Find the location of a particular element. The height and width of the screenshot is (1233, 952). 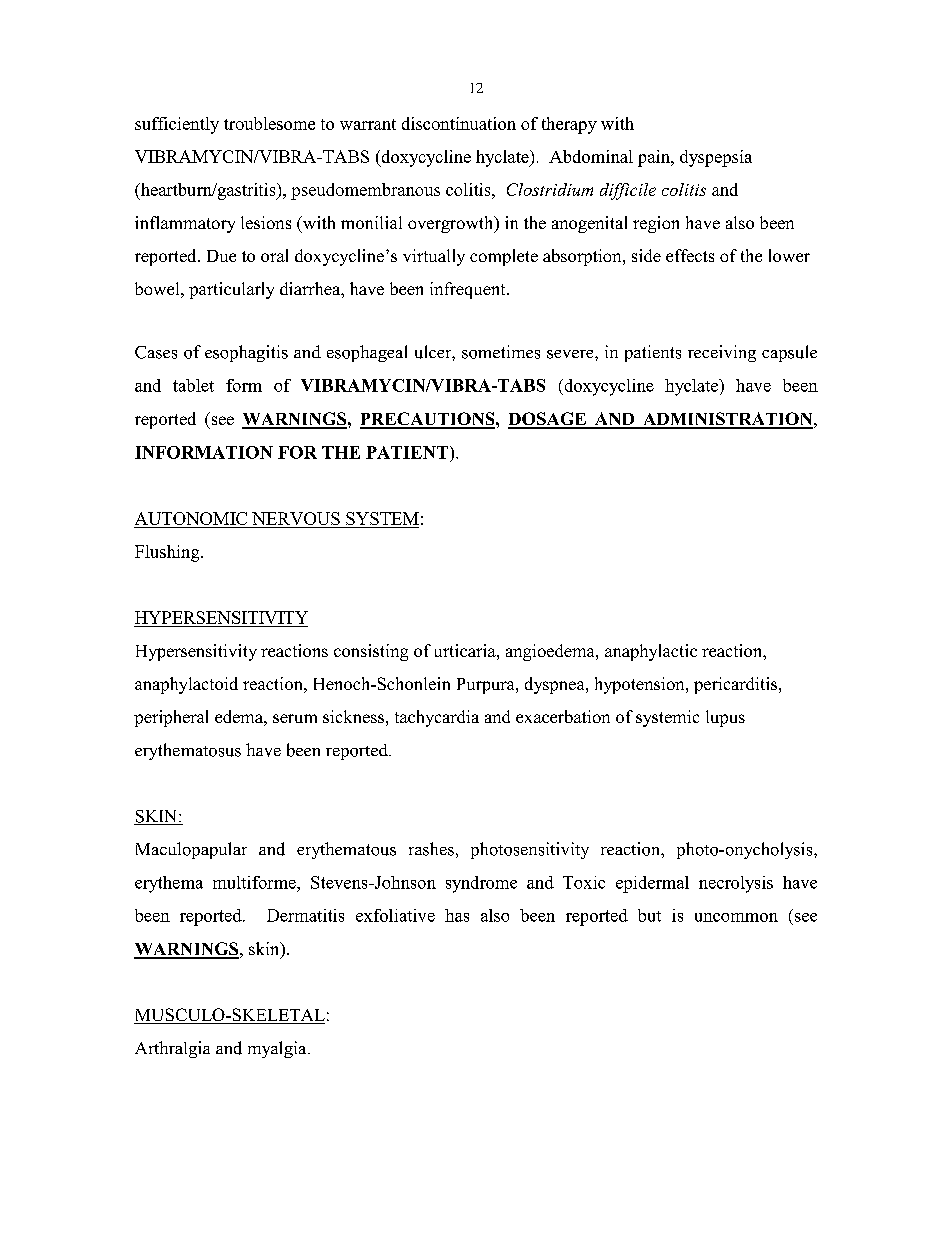

troublesome is located at coordinates (269, 123).
